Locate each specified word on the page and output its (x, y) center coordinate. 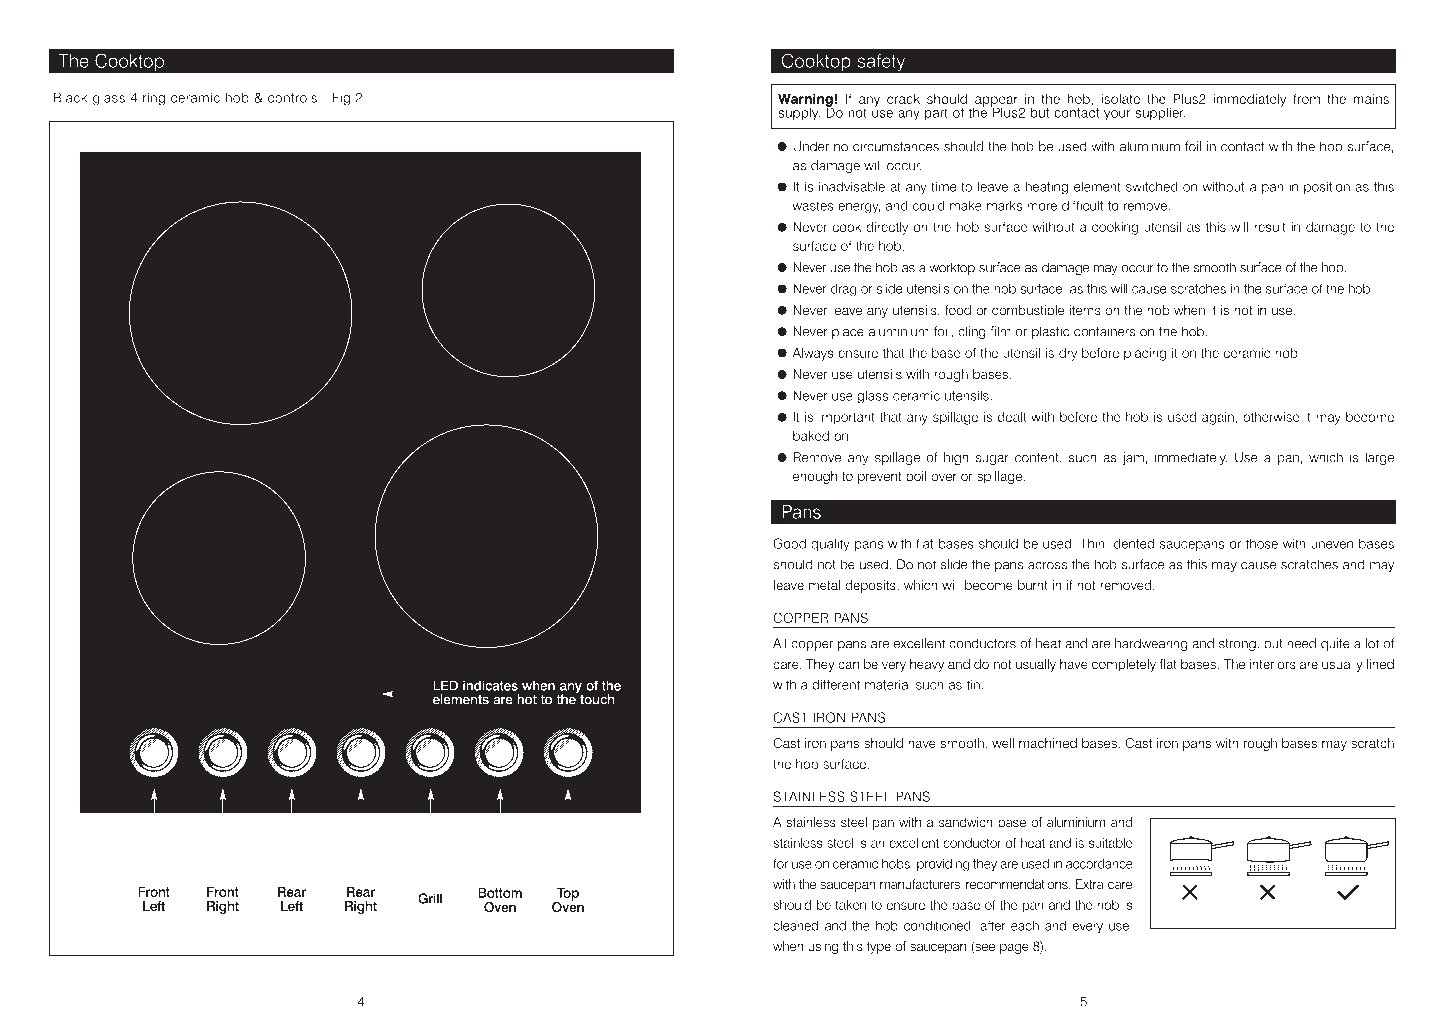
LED (445, 685)
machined (1048, 743)
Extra (1090, 884)
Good (789, 543)
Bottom (500, 893)
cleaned (795, 925)
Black (70, 97)
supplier (1160, 113)
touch (596, 698)
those (1262, 543)
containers (1104, 331)
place (848, 332)
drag (844, 290)
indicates (490, 685)
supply (799, 114)
